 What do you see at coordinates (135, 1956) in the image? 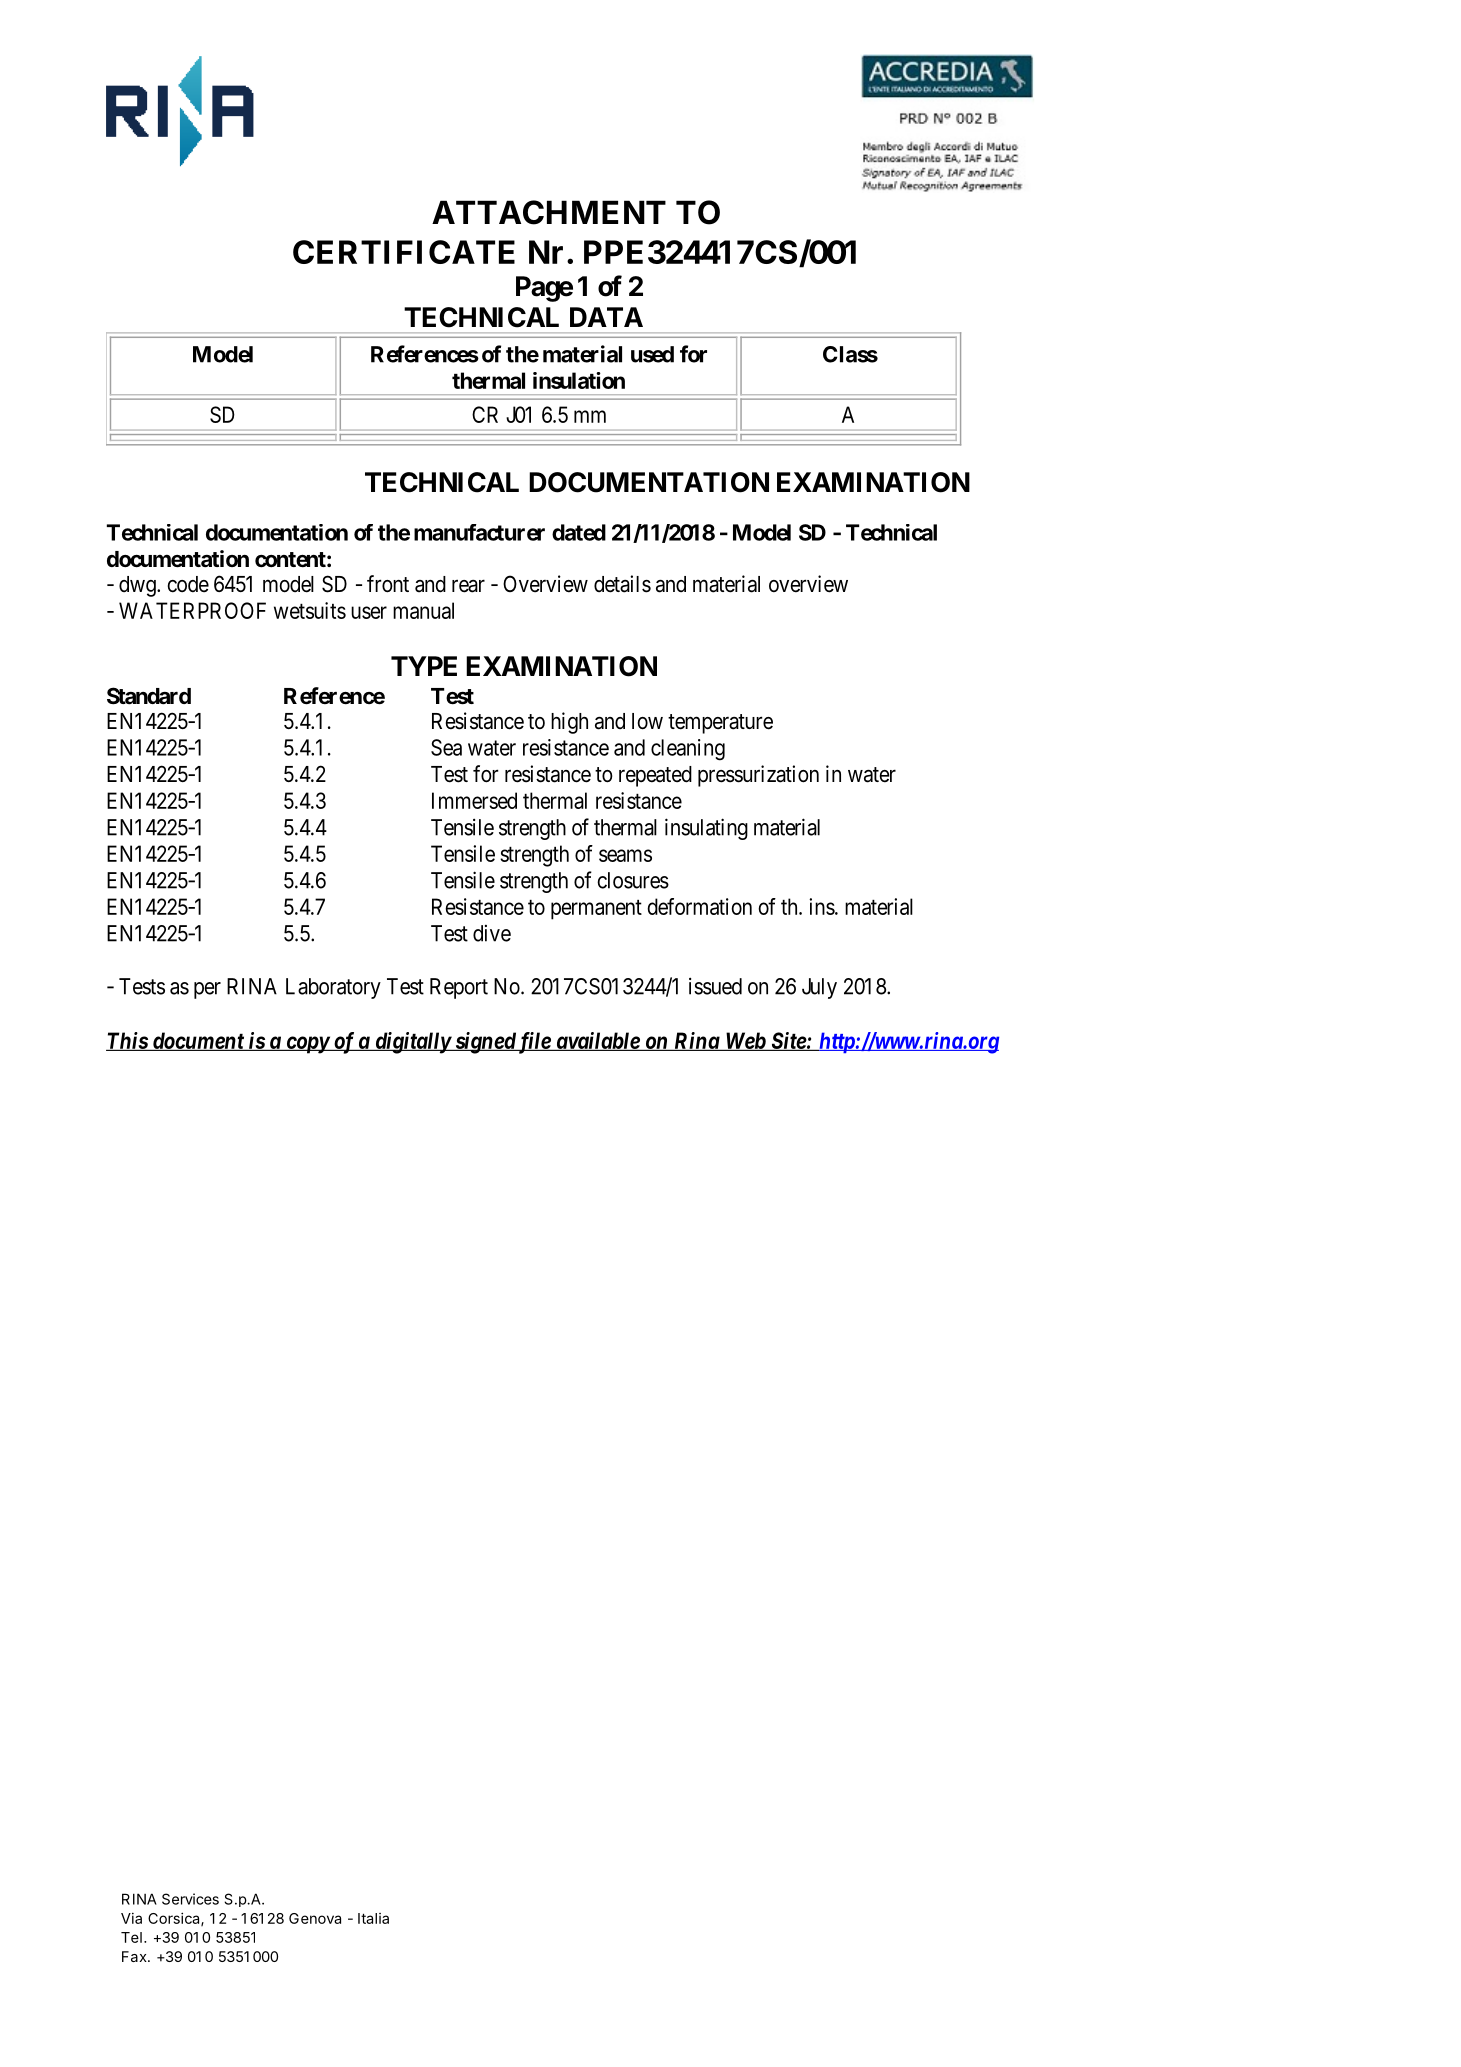
I see `Fax` at bounding box center [135, 1956].
